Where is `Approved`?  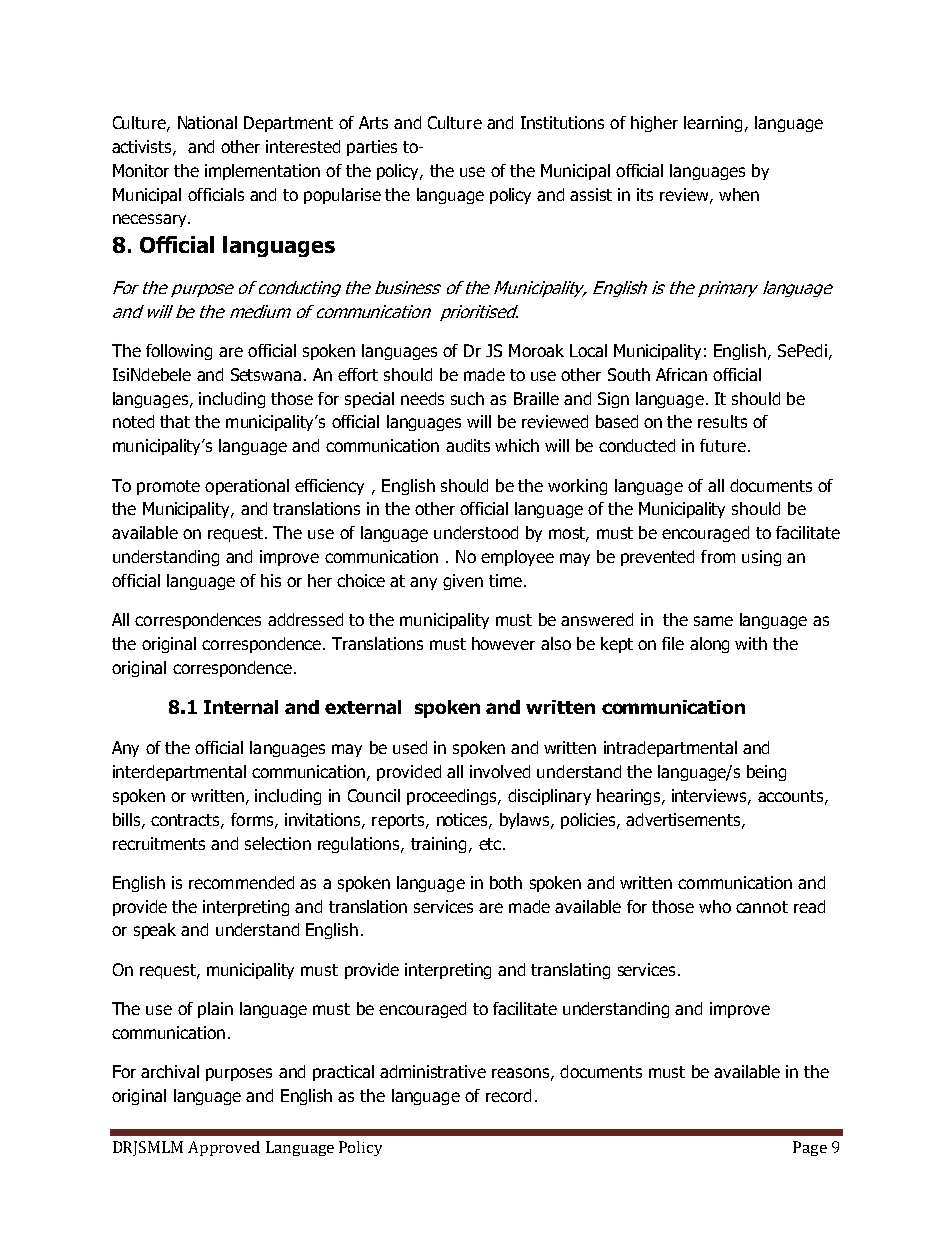 Approved is located at coordinates (224, 1148).
